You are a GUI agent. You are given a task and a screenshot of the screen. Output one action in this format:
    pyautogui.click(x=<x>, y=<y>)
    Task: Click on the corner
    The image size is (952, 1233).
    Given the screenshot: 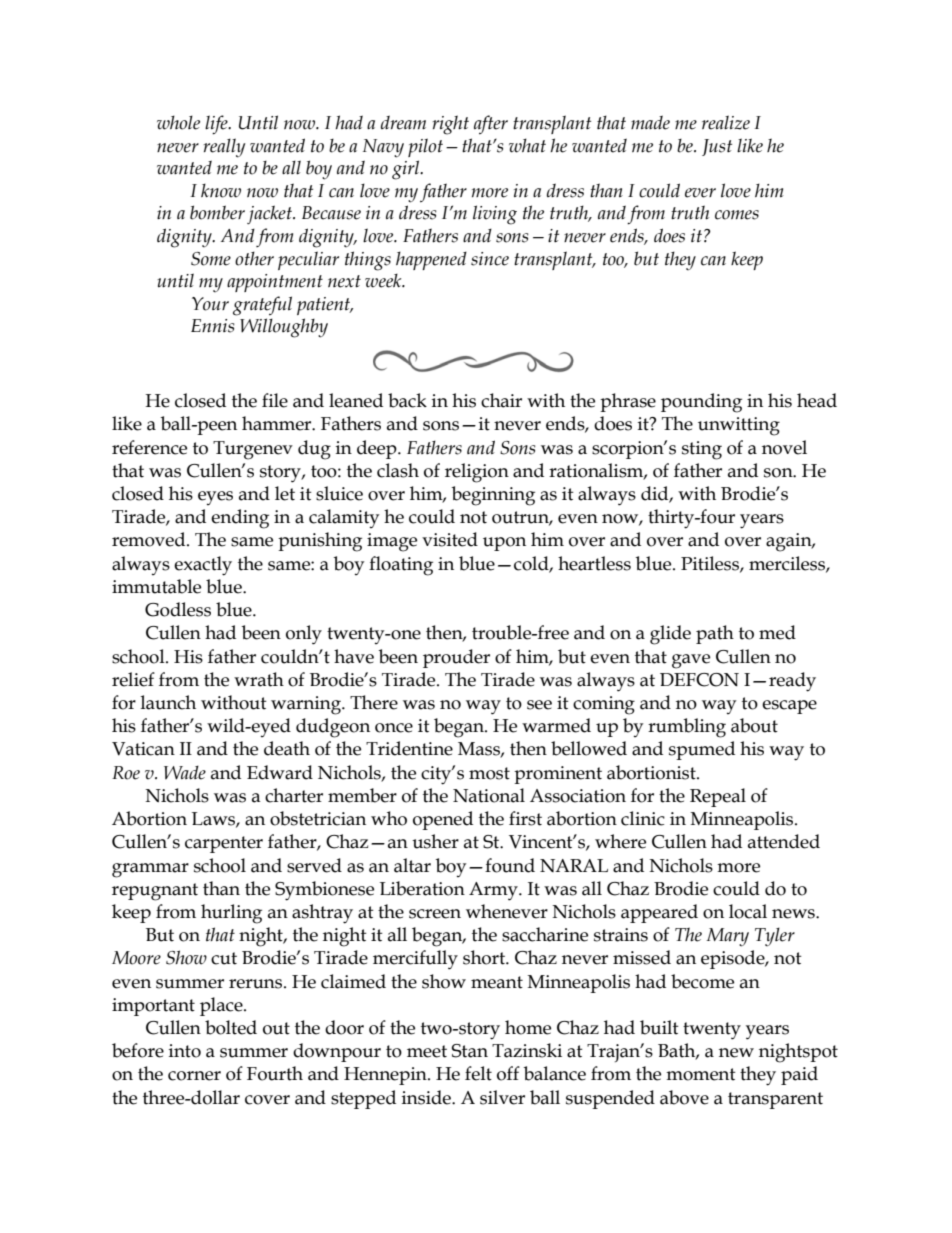 What is the action you would take?
    pyautogui.click(x=194, y=1076)
